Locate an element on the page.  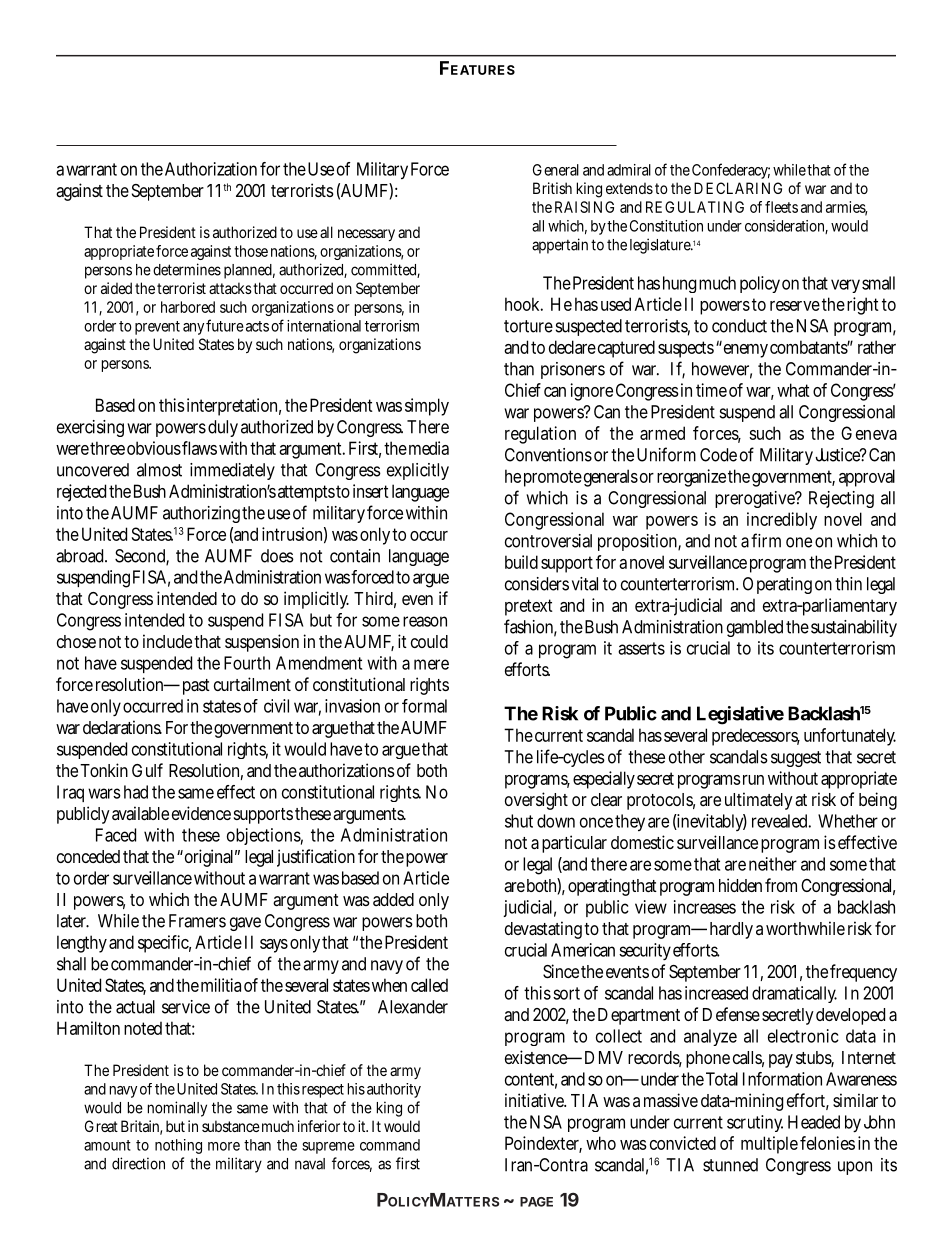
incredibly is located at coordinates (782, 521).
